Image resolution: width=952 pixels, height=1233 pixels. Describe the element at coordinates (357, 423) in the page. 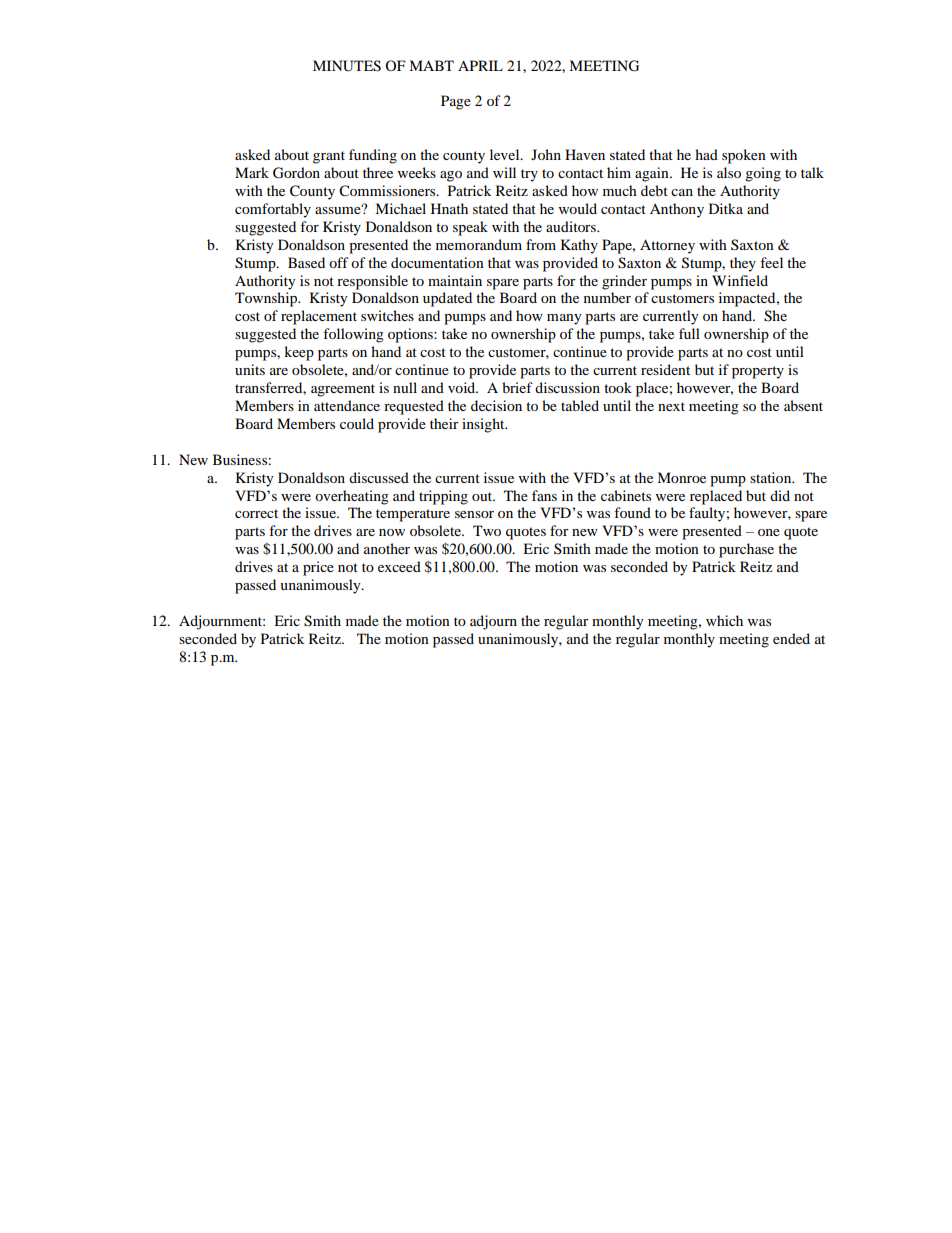

I see `could` at that location.
